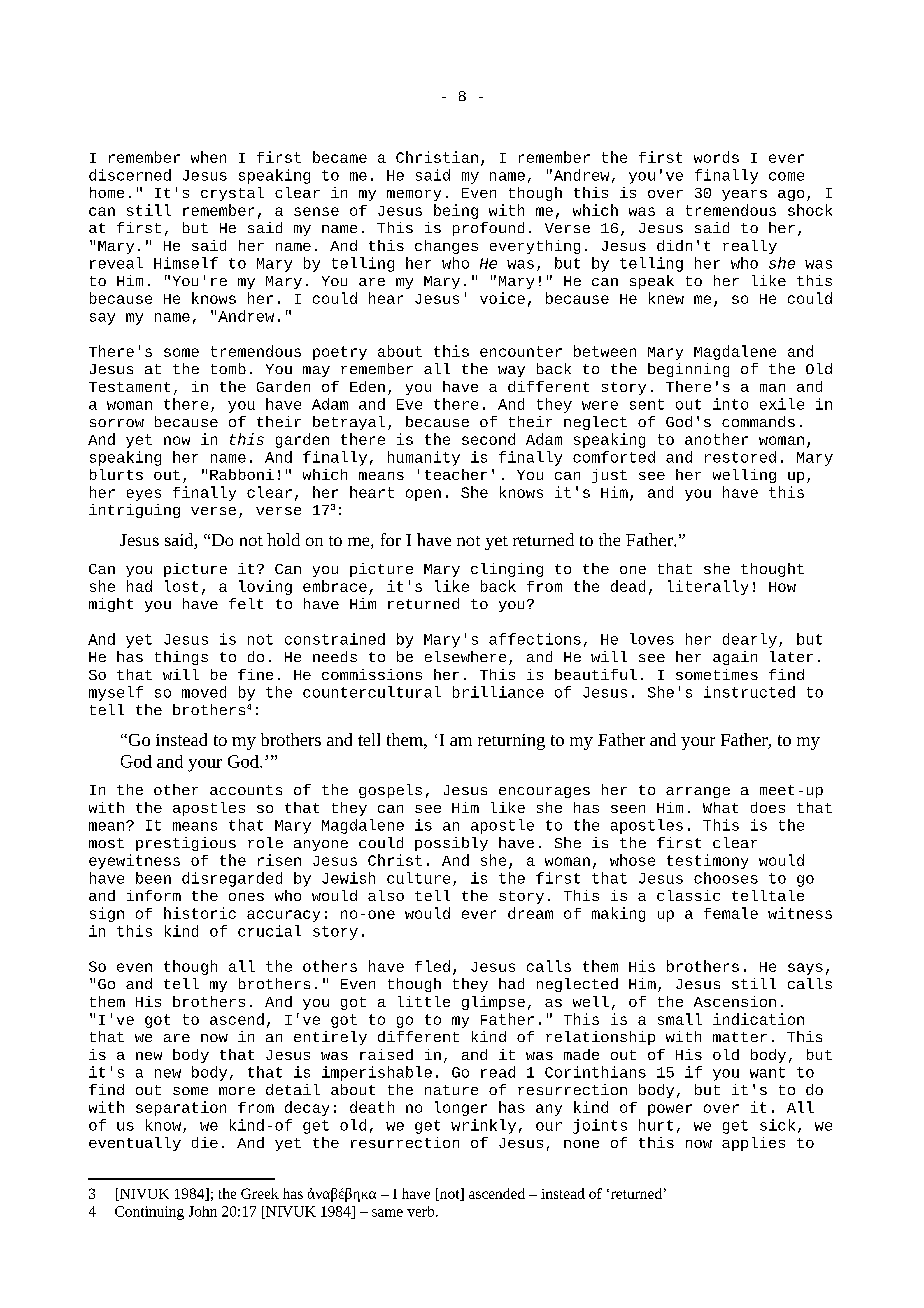  Describe the element at coordinates (208, 157) in the screenshot. I see `when` at that location.
